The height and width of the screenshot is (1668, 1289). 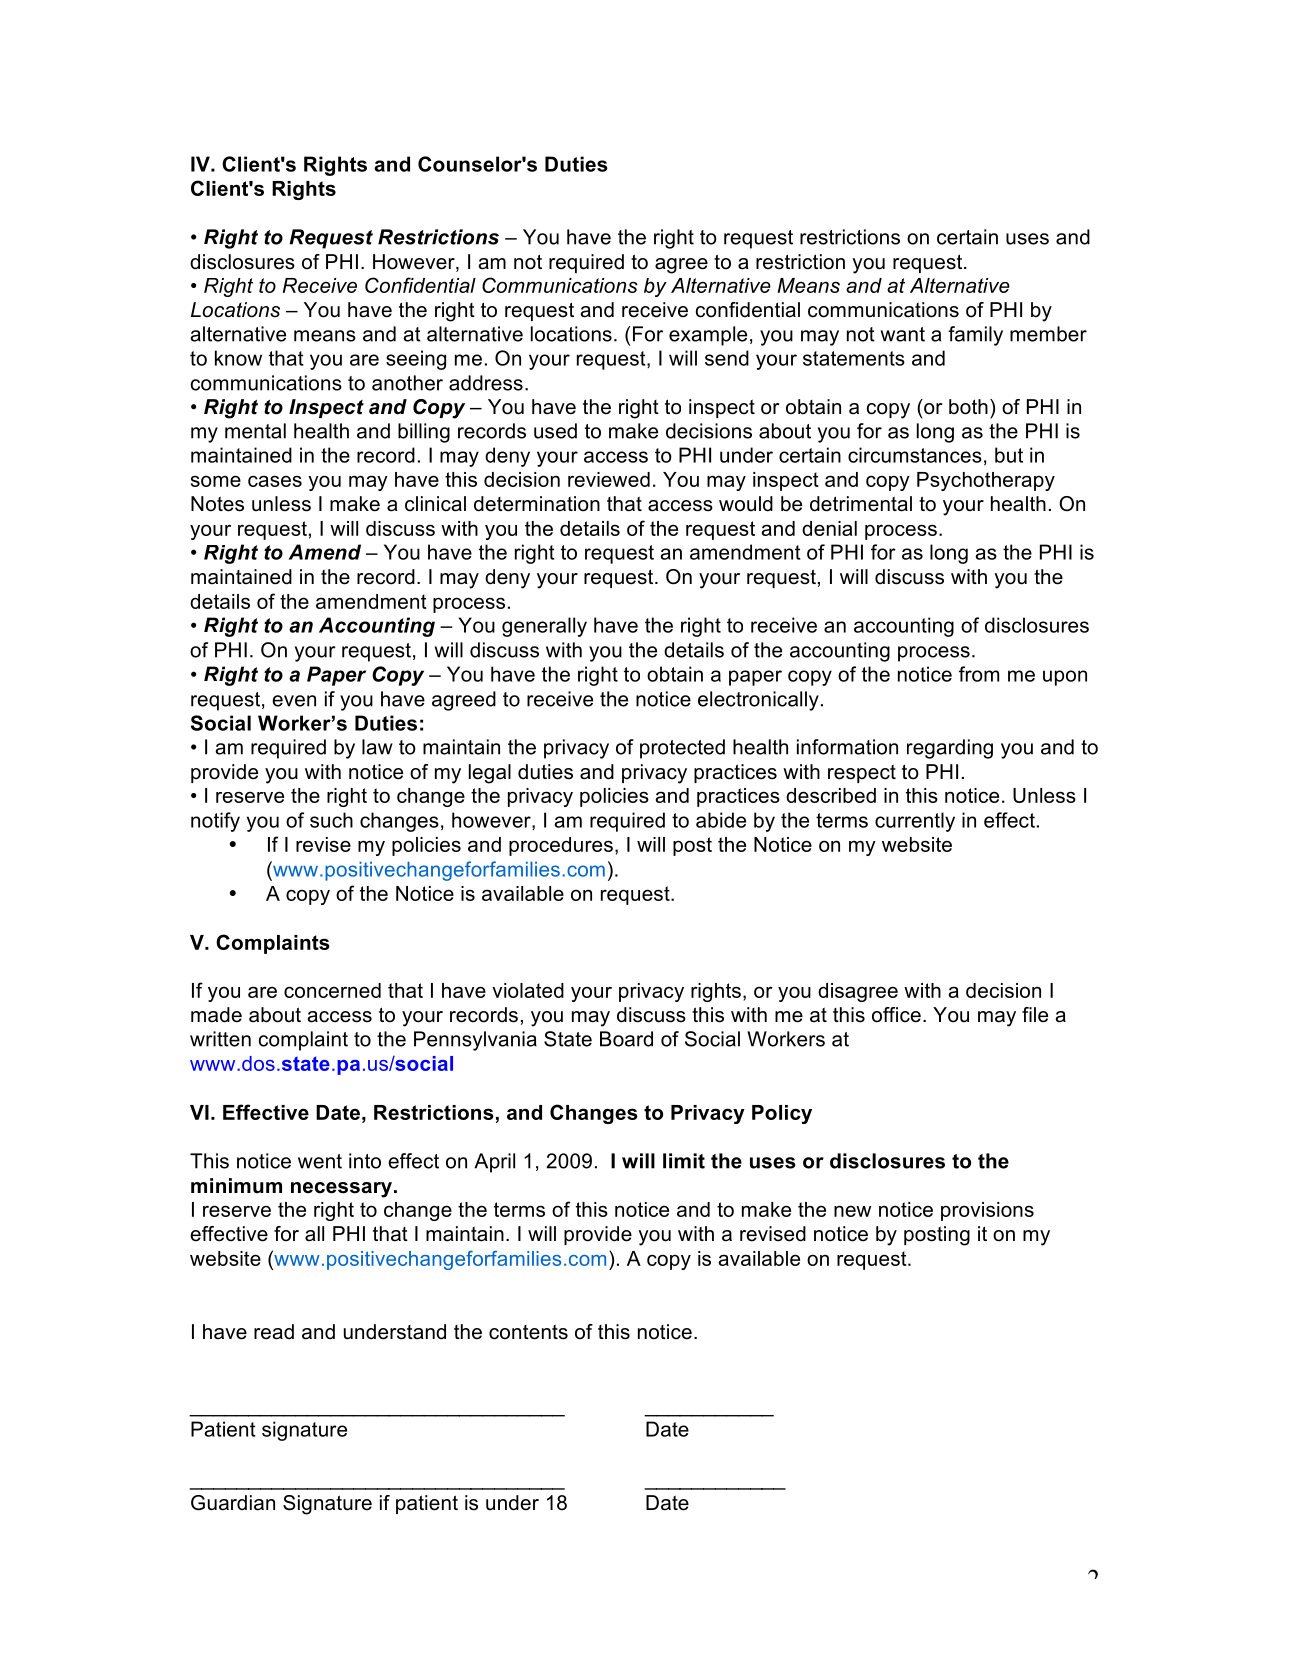 I want to click on regarding, so click(x=950, y=749).
